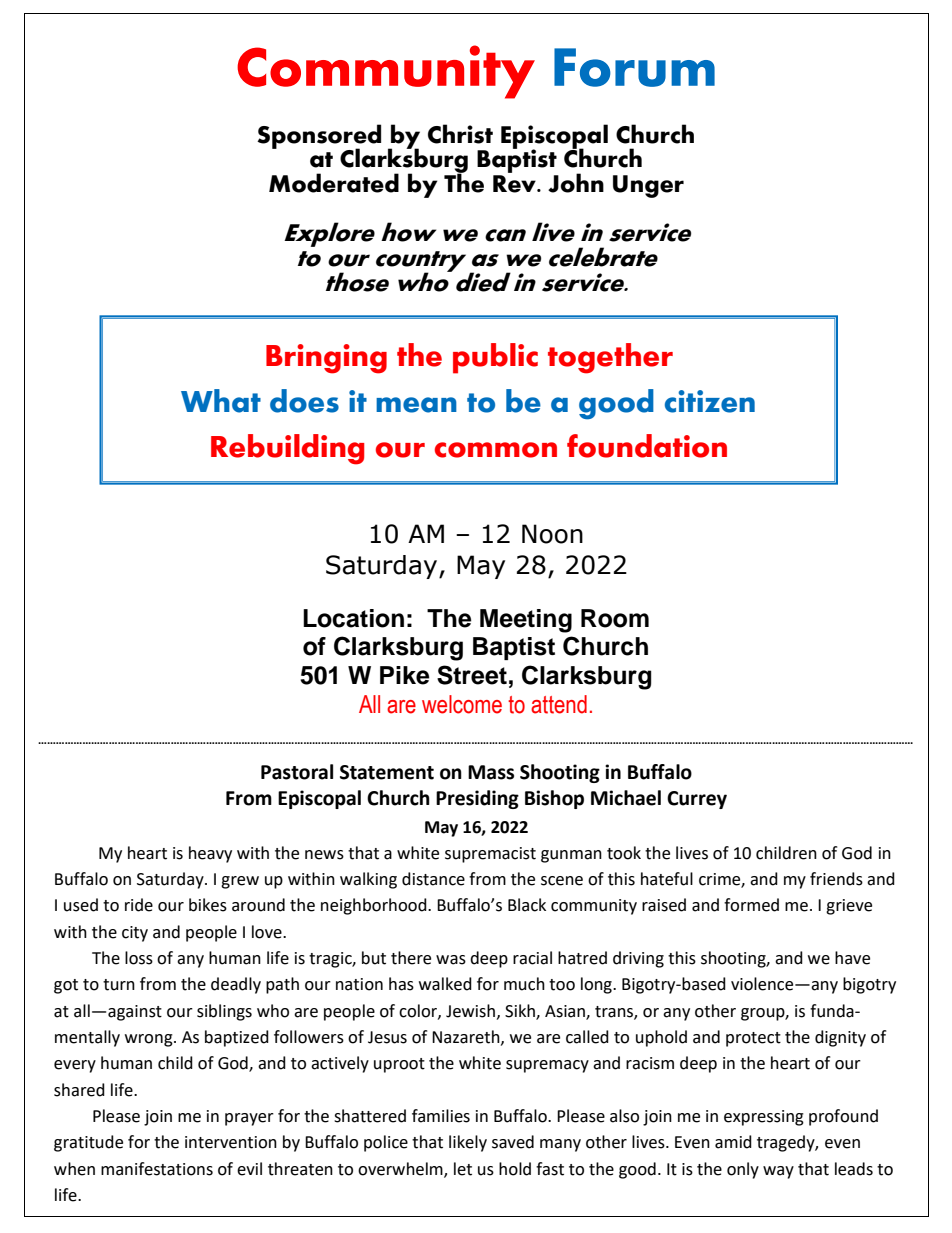  I want to click on Christ, so click(460, 134).
